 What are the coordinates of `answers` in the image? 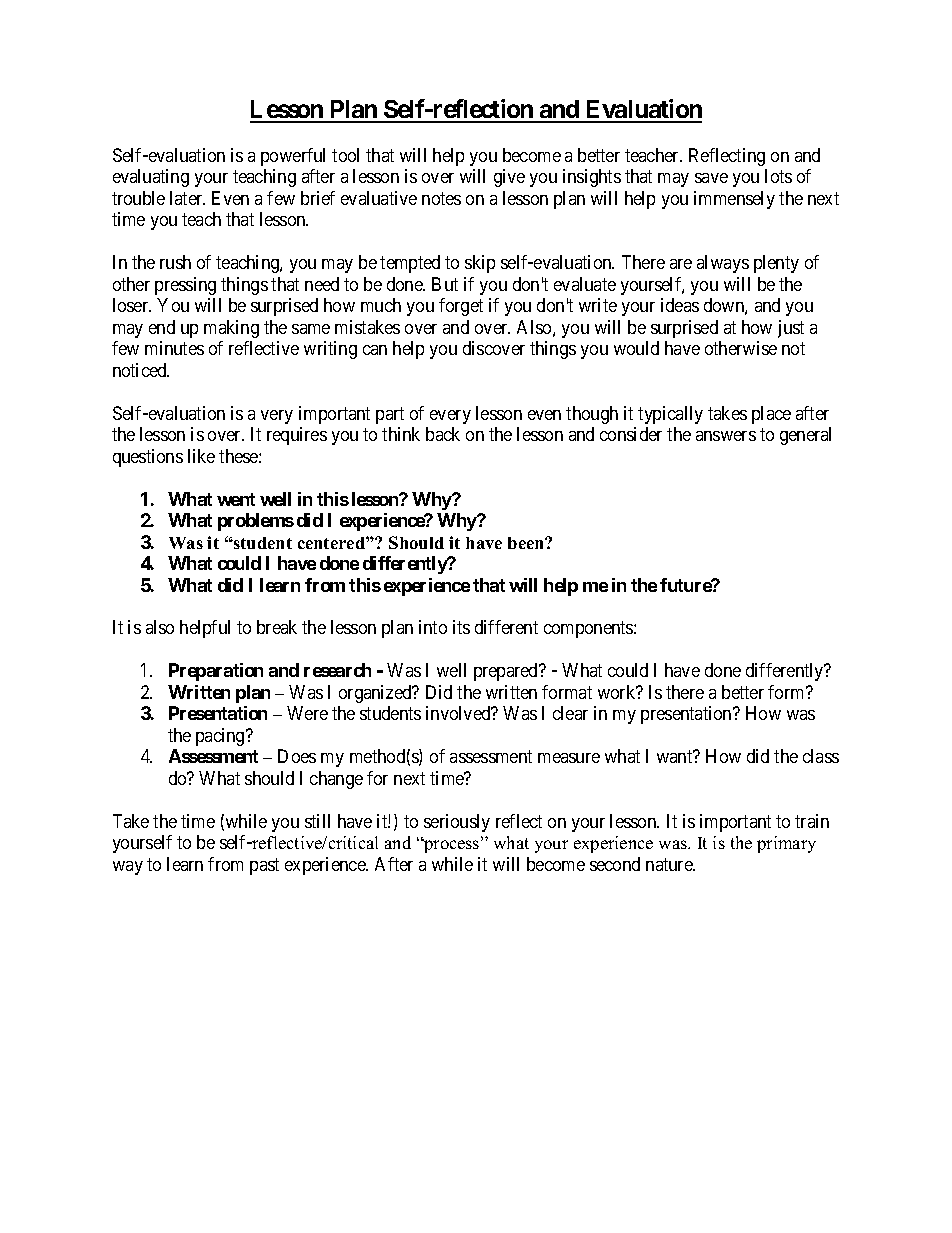 It's located at (726, 436).
